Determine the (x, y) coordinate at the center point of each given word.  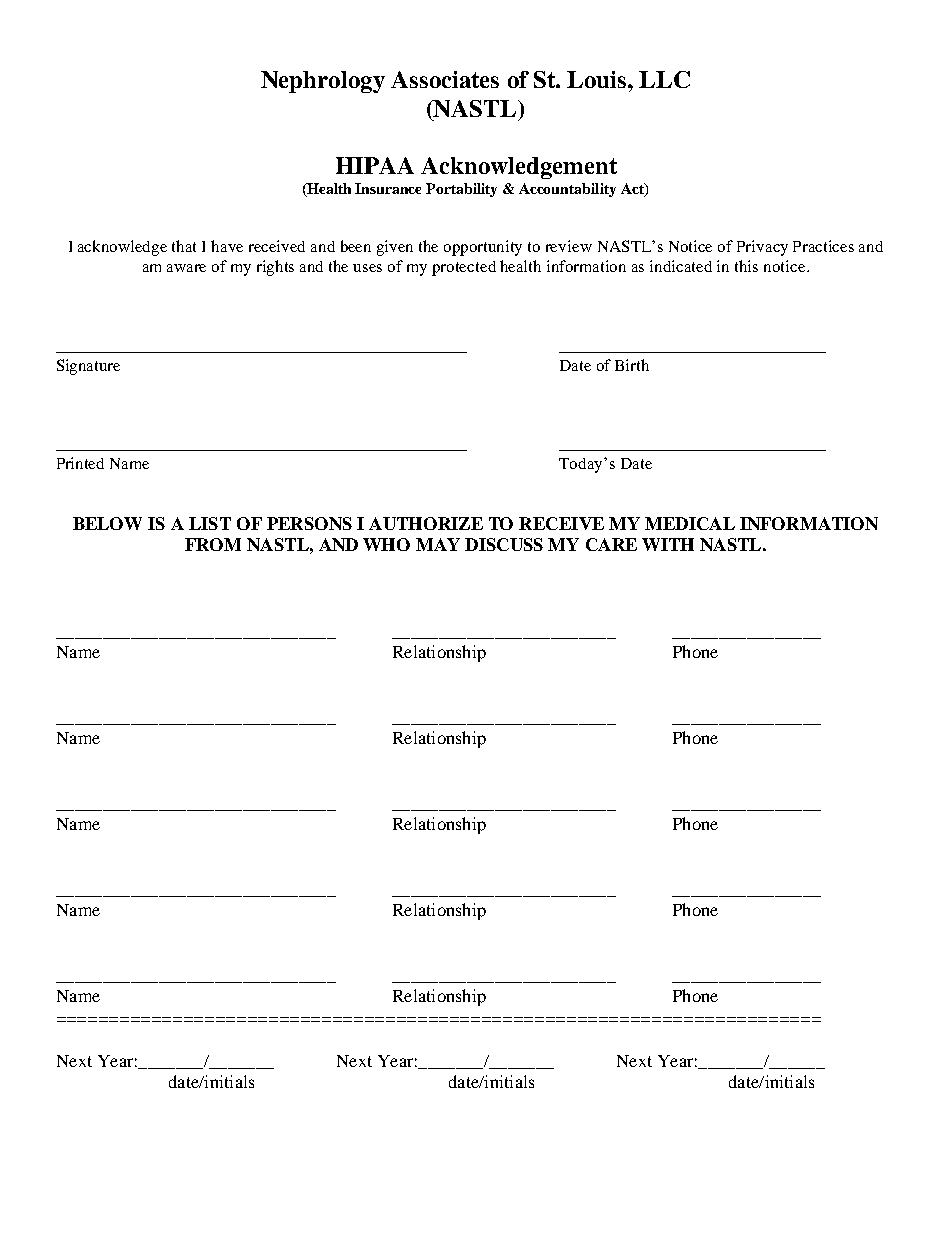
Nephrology (323, 82)
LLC (664, 79)
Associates (445, 79)
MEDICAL (690, 523)
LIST (210, 523)
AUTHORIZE (426, 523)
